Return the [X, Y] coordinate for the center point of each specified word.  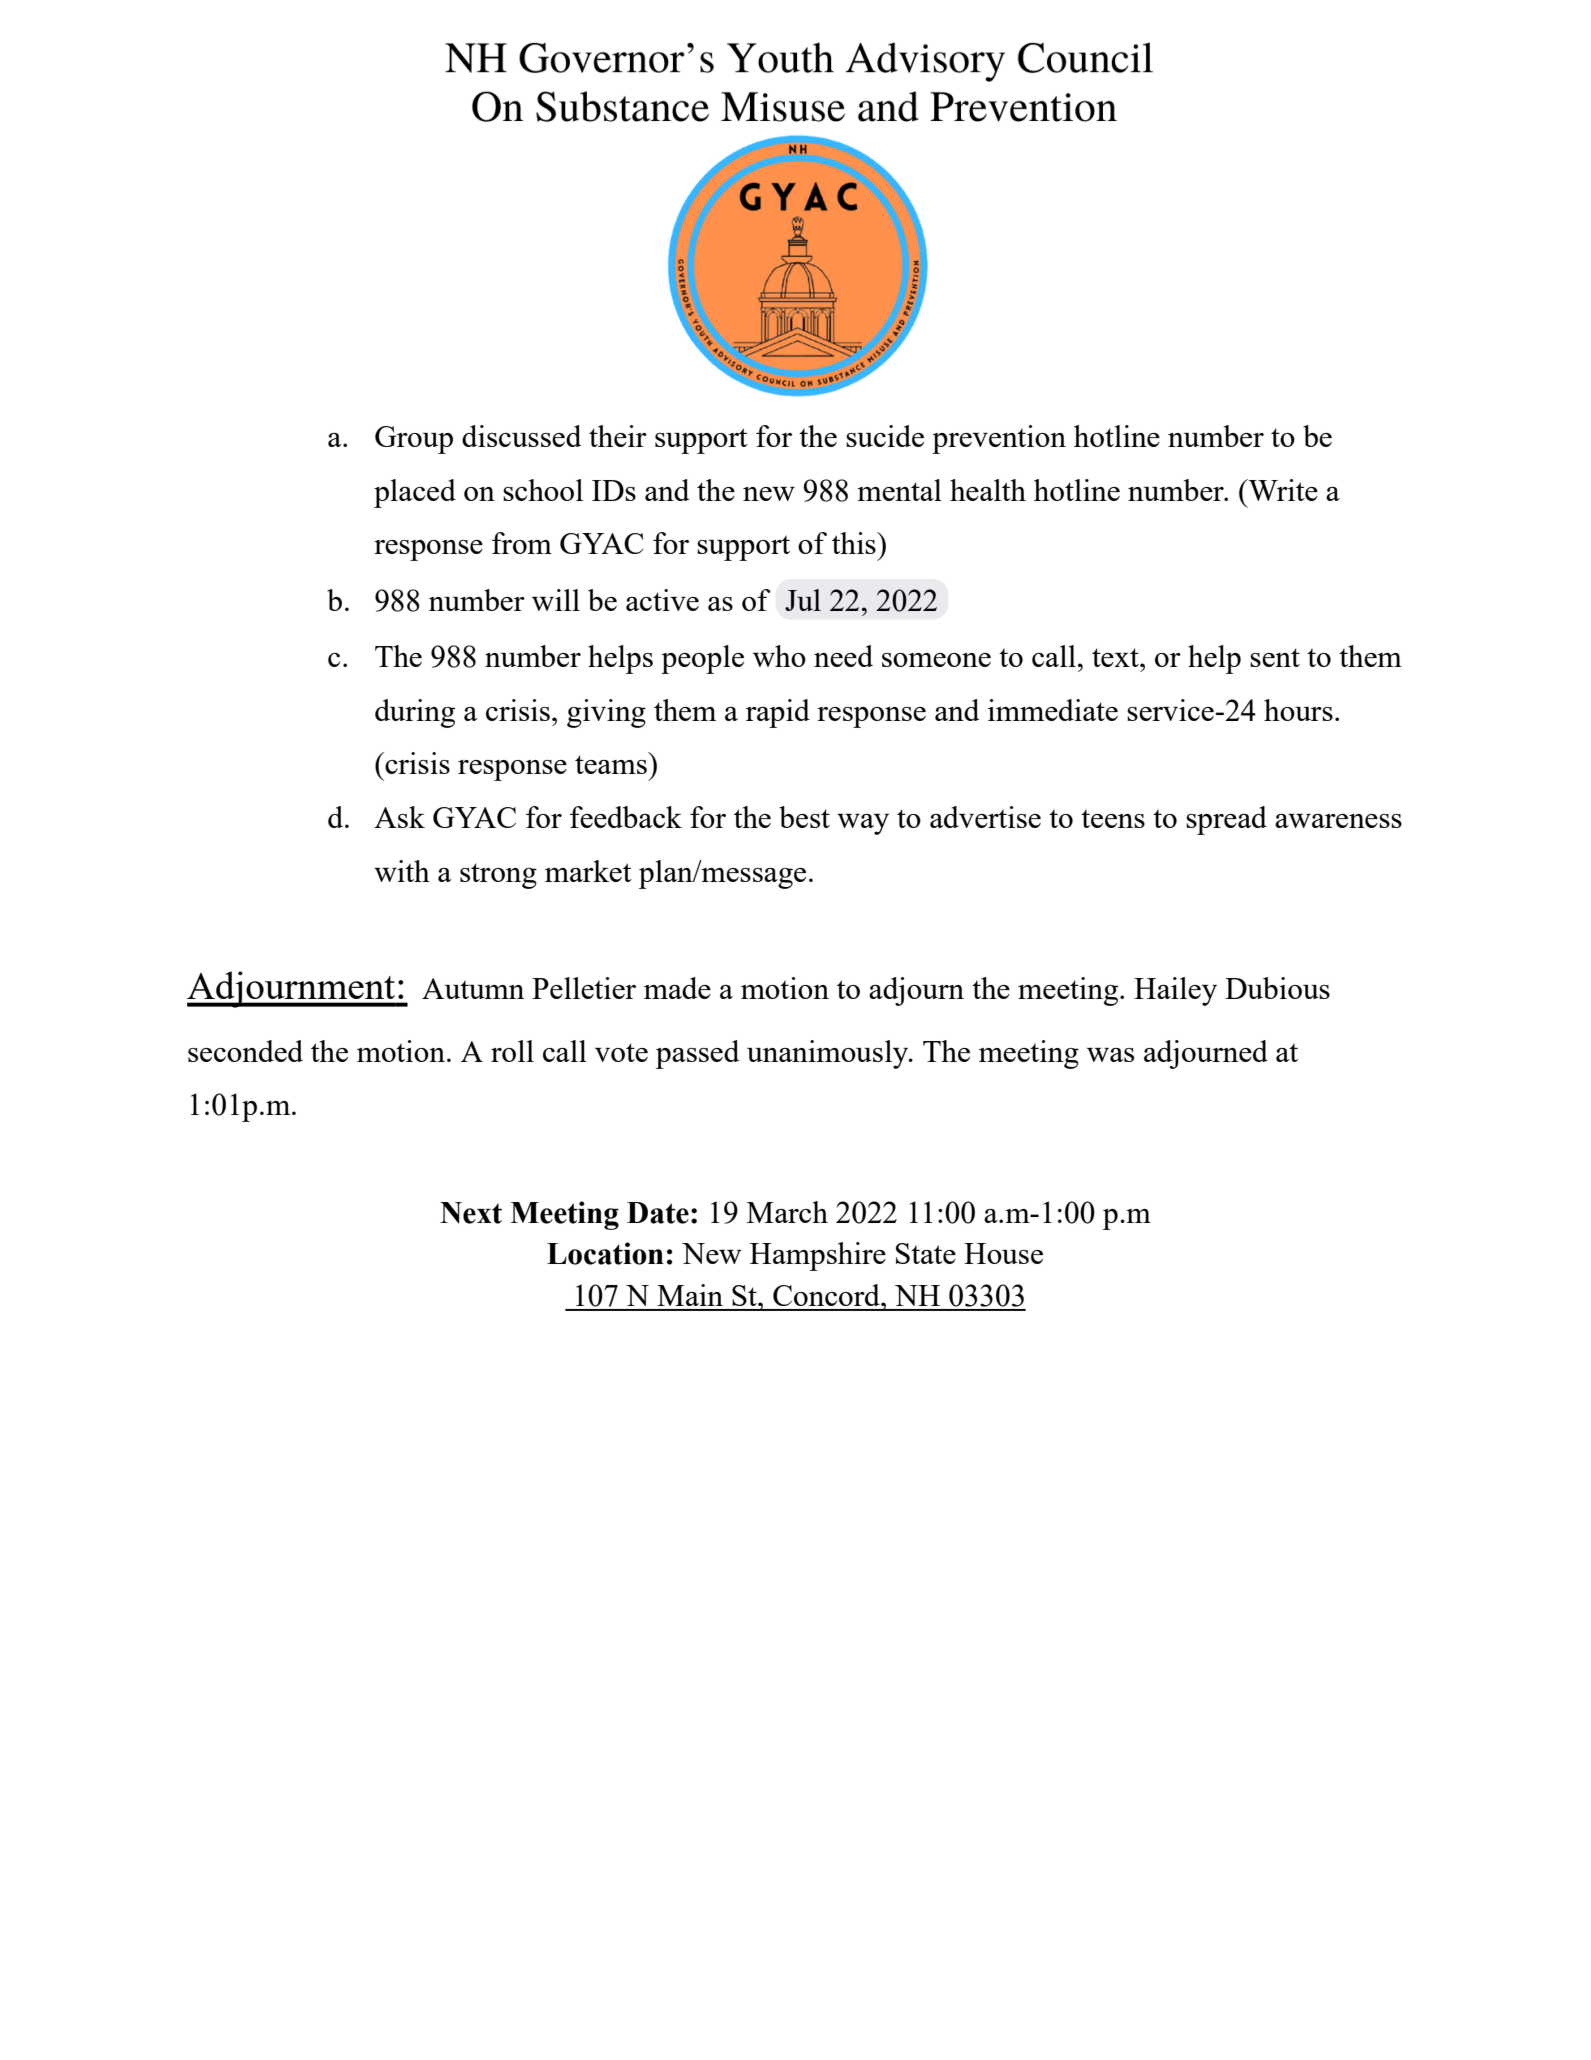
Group [414, 440]
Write [1282, 490]
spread [1226, 820]
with [402, 871]
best [804, 817]
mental [899, 490]
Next [471, 1213]
